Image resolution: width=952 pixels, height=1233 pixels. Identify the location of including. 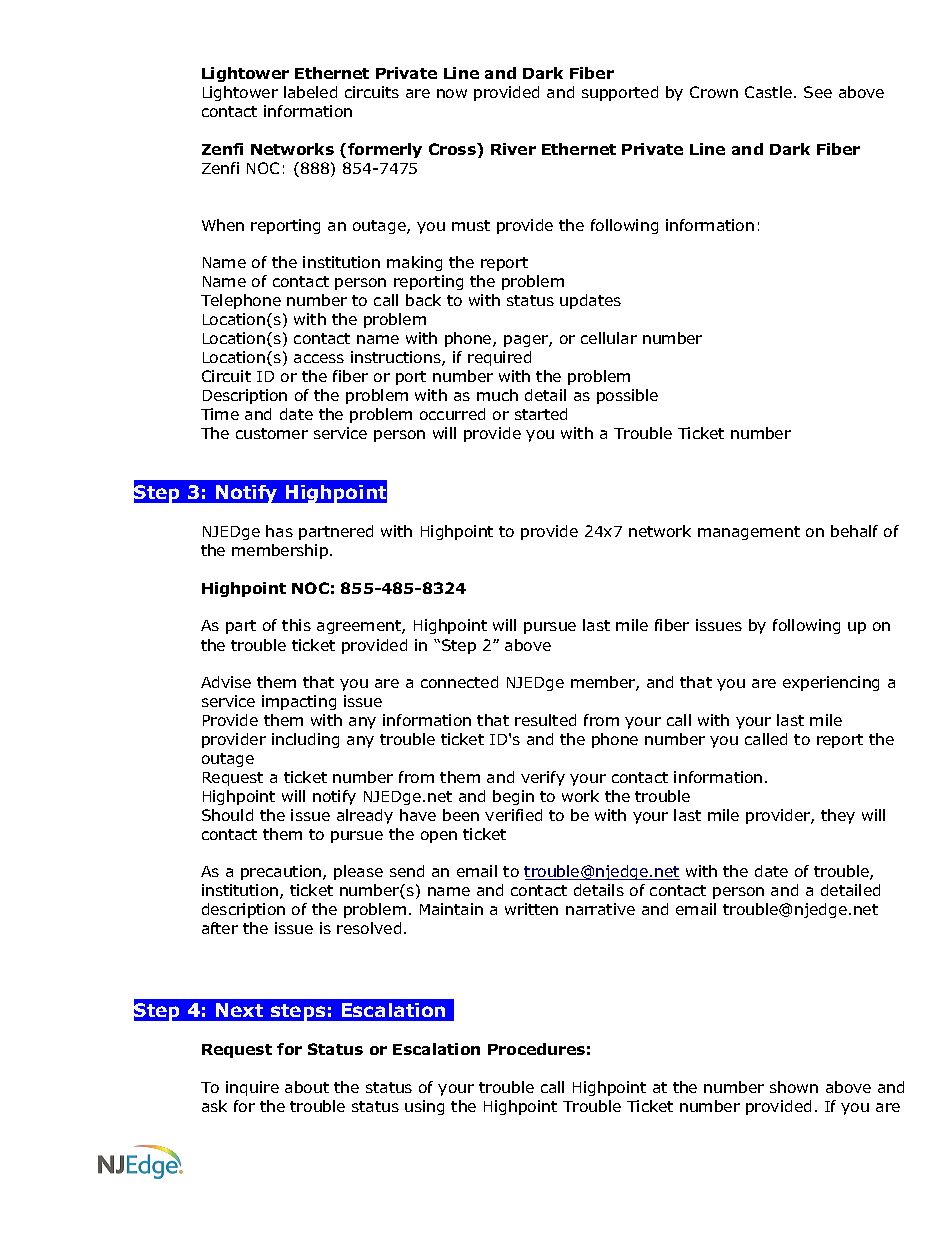
(305, 740).
